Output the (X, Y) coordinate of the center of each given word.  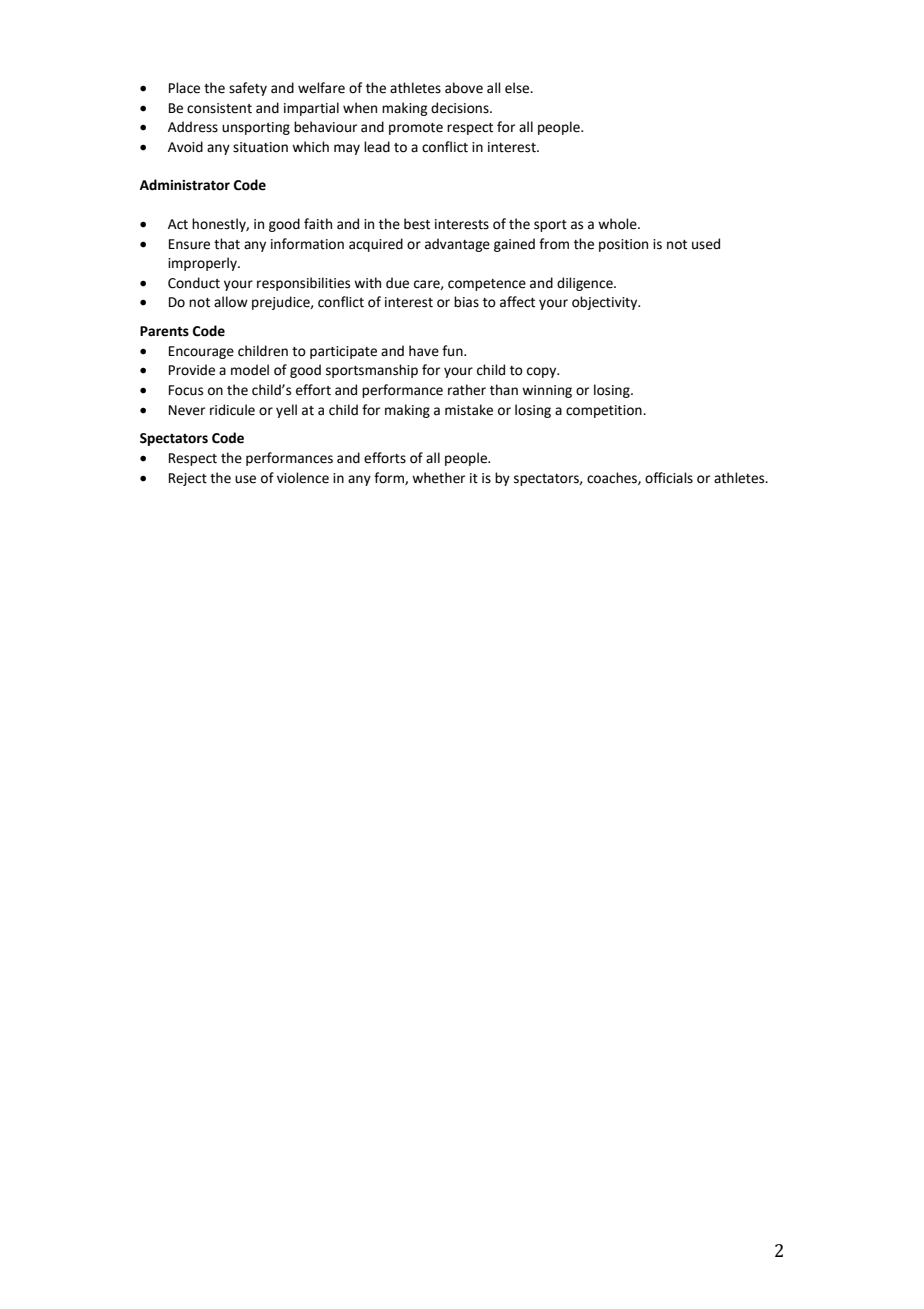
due (397, 283)
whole (618, 224)
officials (669, 478)
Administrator (185, 185)
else (518, 88)
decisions (461, 108)
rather (467, 390)
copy (543, 372)
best (417, 224)
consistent (219, 108)
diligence (586, 284)
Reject (188, 479)
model (250, 370)
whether (438, 478)
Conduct (194, 283)
